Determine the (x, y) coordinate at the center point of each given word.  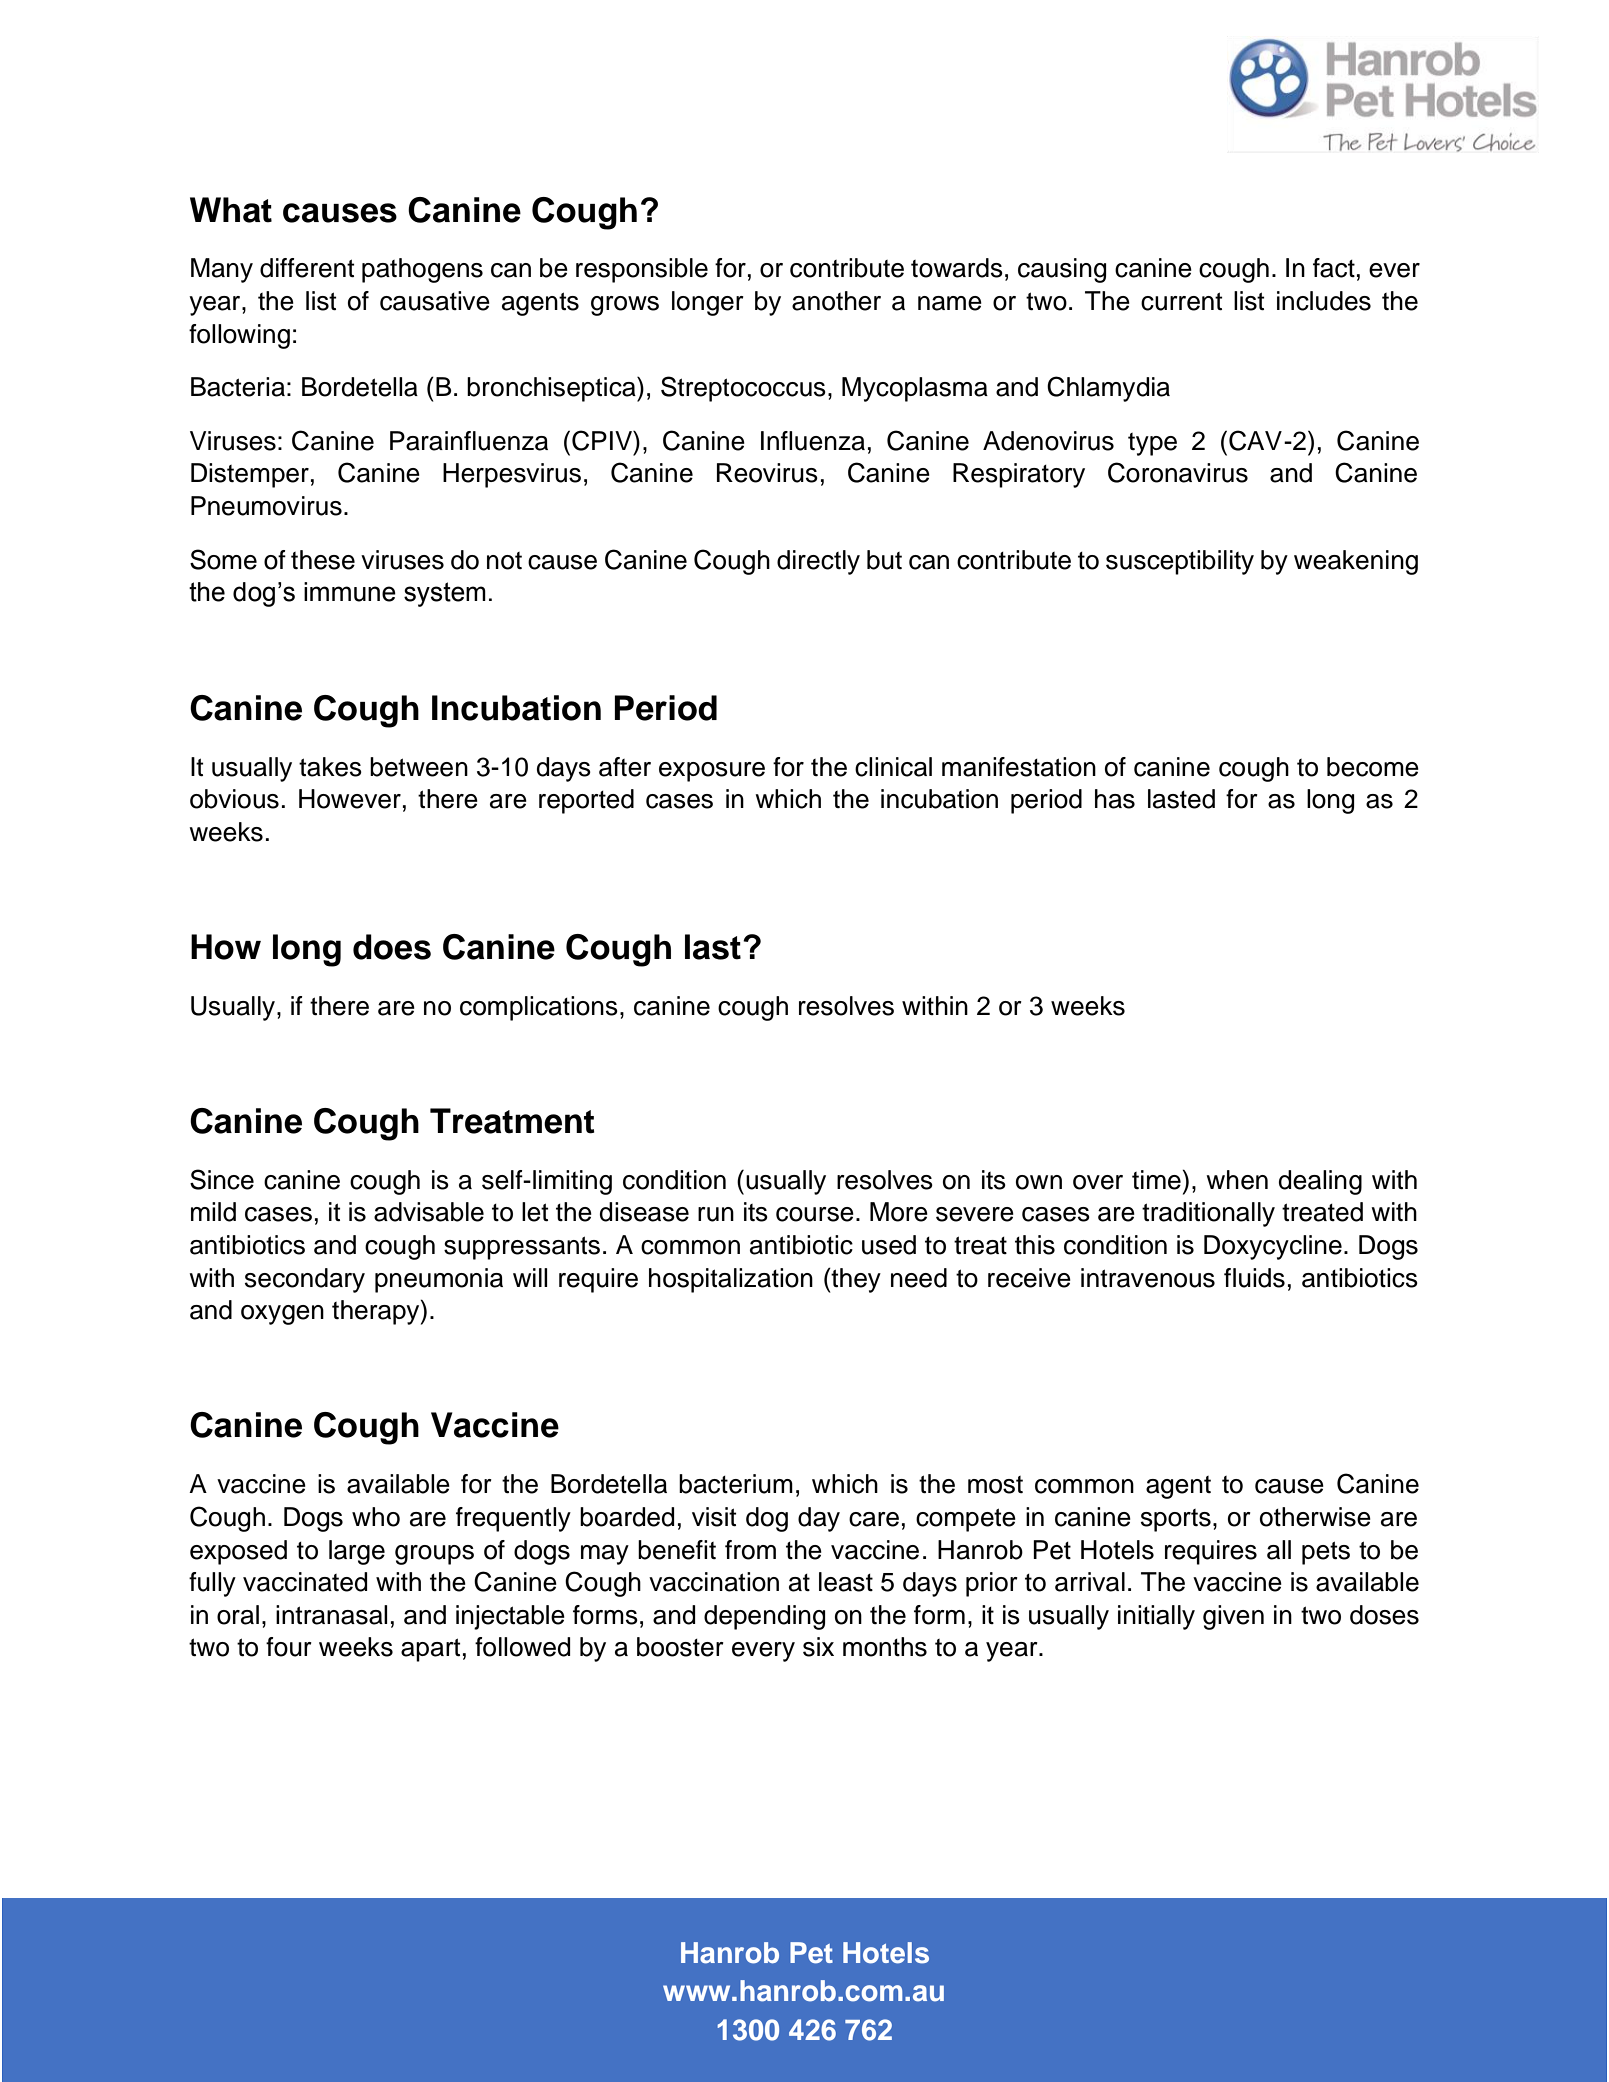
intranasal (331, 1615)
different (307, 268)
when (1237, 1180)
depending (764, 1617)
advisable (429, 1212)
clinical (893, 767)
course (815, 1214)
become (1373, 767)
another (836, 301)
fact (1334, 268)
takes (330, 767)
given (1233, 1617)
